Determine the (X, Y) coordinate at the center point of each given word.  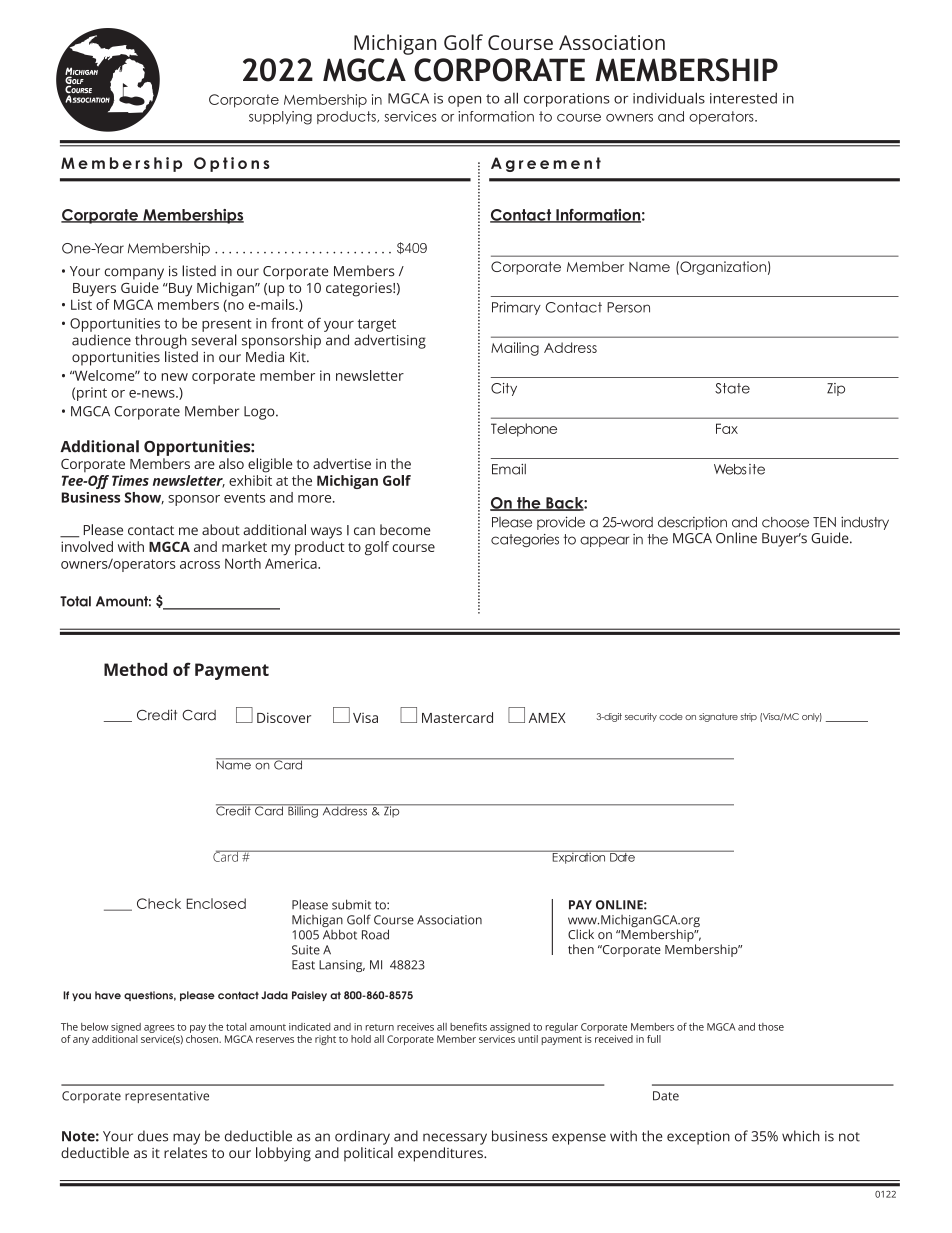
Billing (303, 811)
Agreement (546, 164)
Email (509, 469)
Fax (727, 428)
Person (628, 307)
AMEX (547, 718)
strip (749, 717)
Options (232, 164)
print (92, 394)
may (186, 1139)
